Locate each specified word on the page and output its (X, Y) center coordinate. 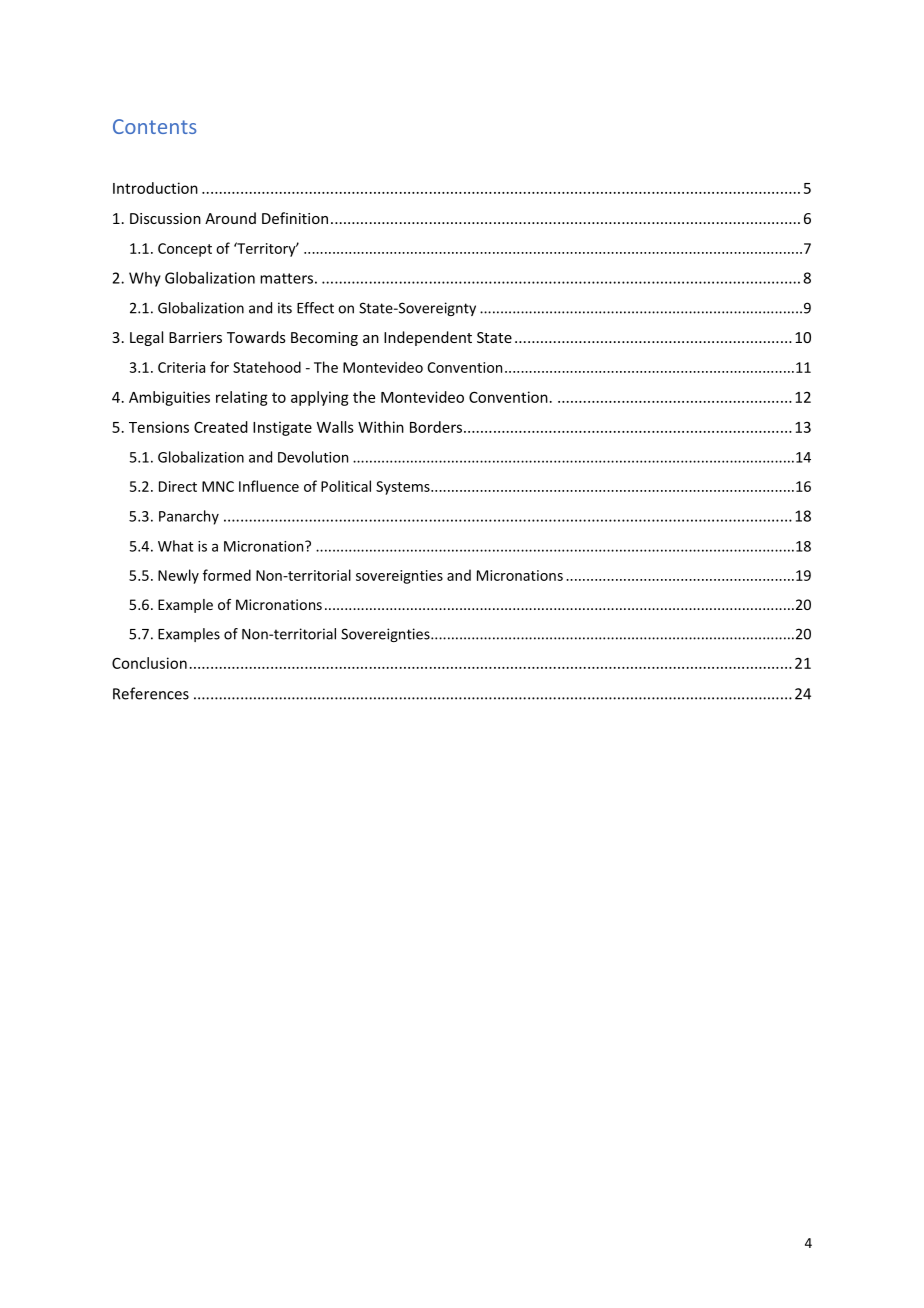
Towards (256, 337)
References (151, 693)
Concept (185, 250)
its (285, 308)
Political (346, 486)
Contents (154, 126)
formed (227, 575)
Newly (178, 576)
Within (381, 427)
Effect (315, 308)
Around (230, 218)
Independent (428, 338)
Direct (178, 486)
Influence (269, 486)
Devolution (313, 457)
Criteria (181, 367)
